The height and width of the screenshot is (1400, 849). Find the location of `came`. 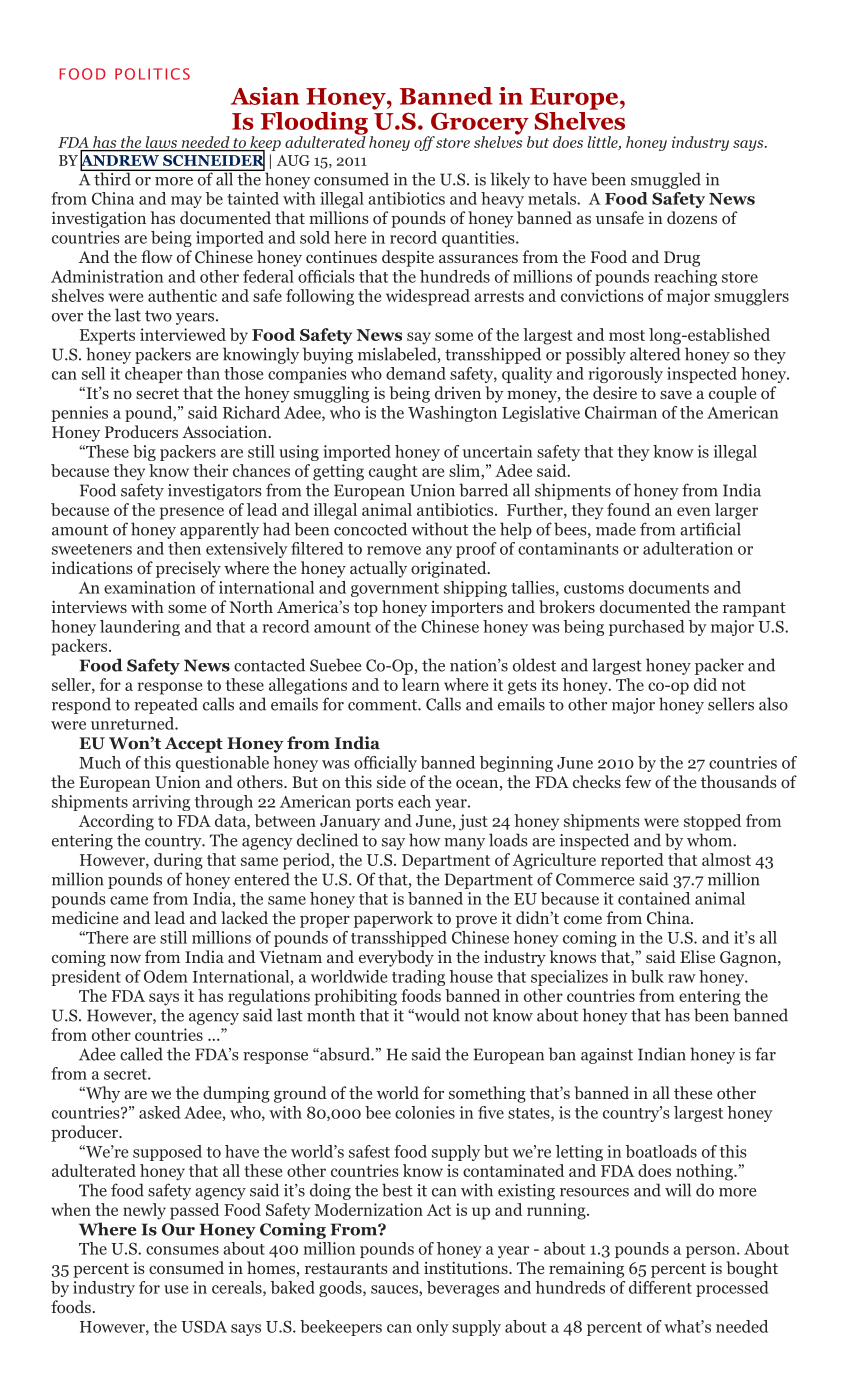

came is located at coordinates (129, 900).
